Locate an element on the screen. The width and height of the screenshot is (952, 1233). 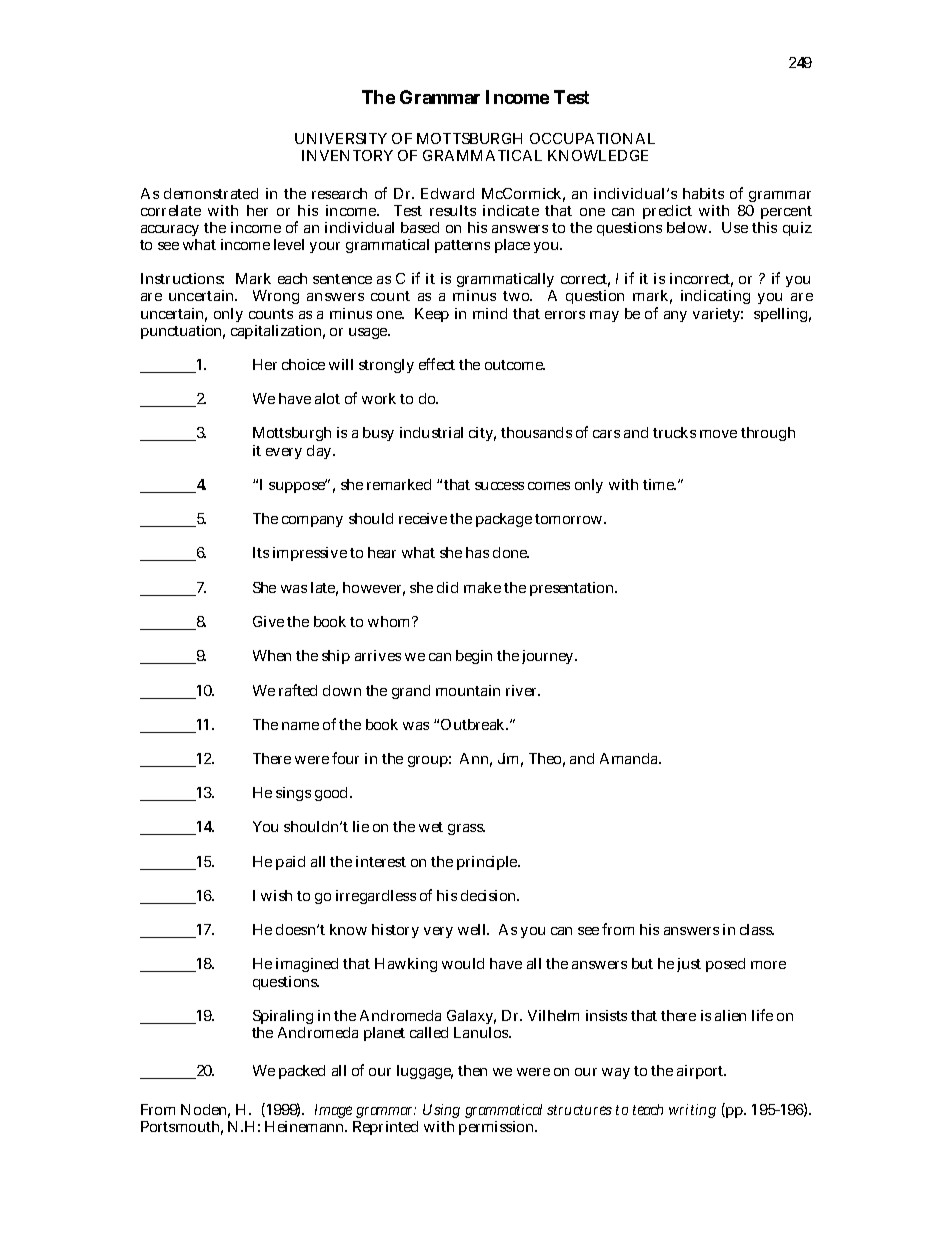
then is located at coordinates (472, 1070).
